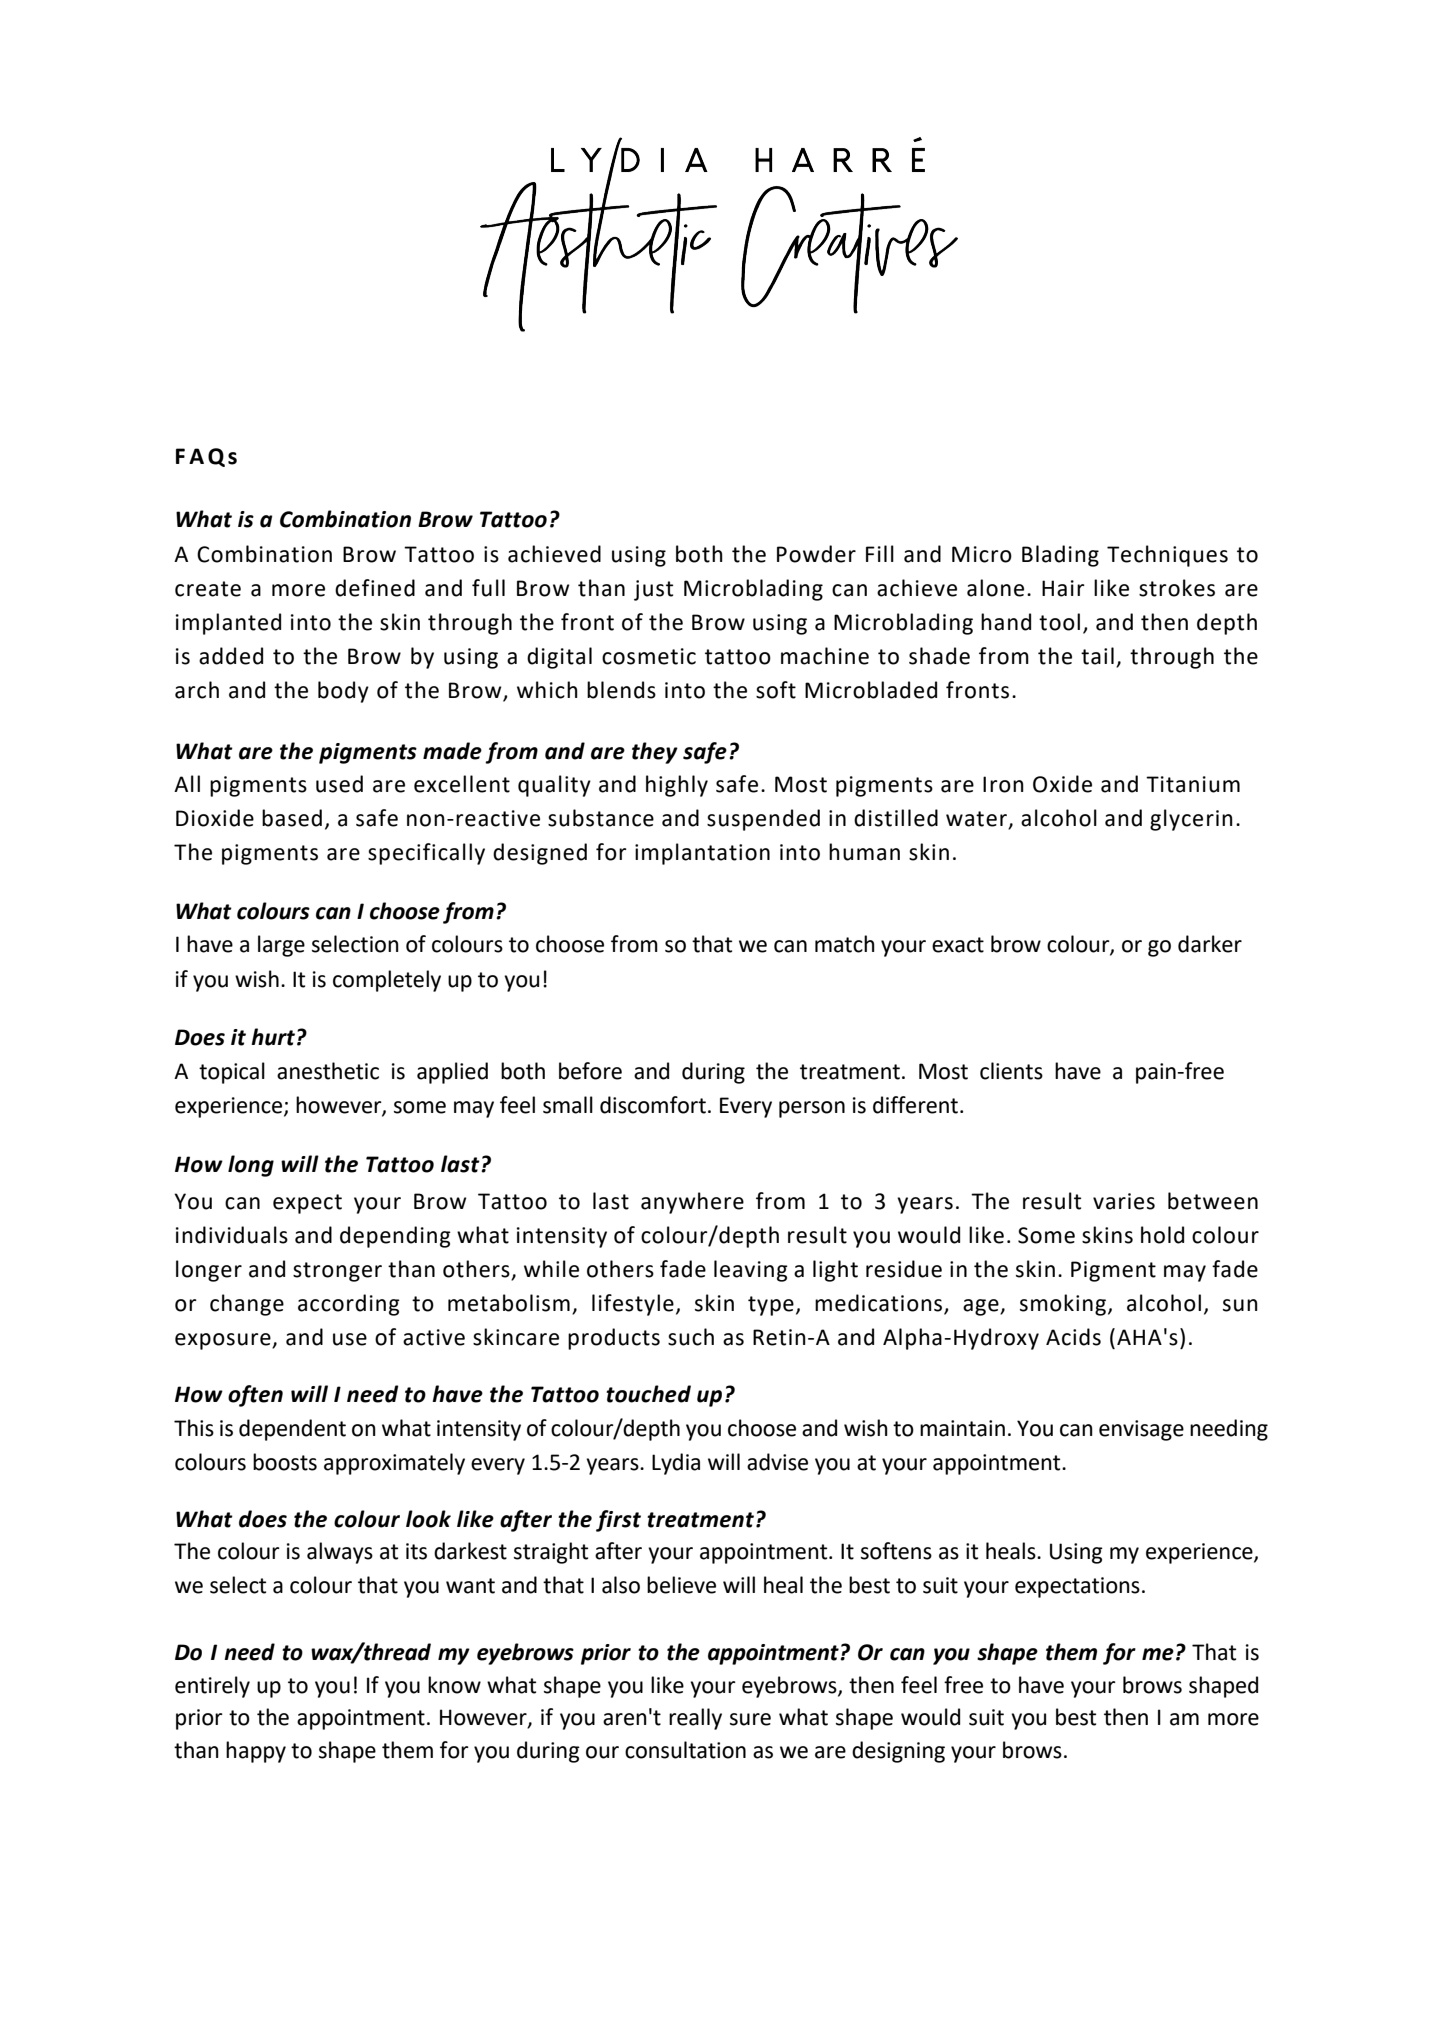 The image size is (1443, 2042). I want to click on defined, so click(375, 588).
